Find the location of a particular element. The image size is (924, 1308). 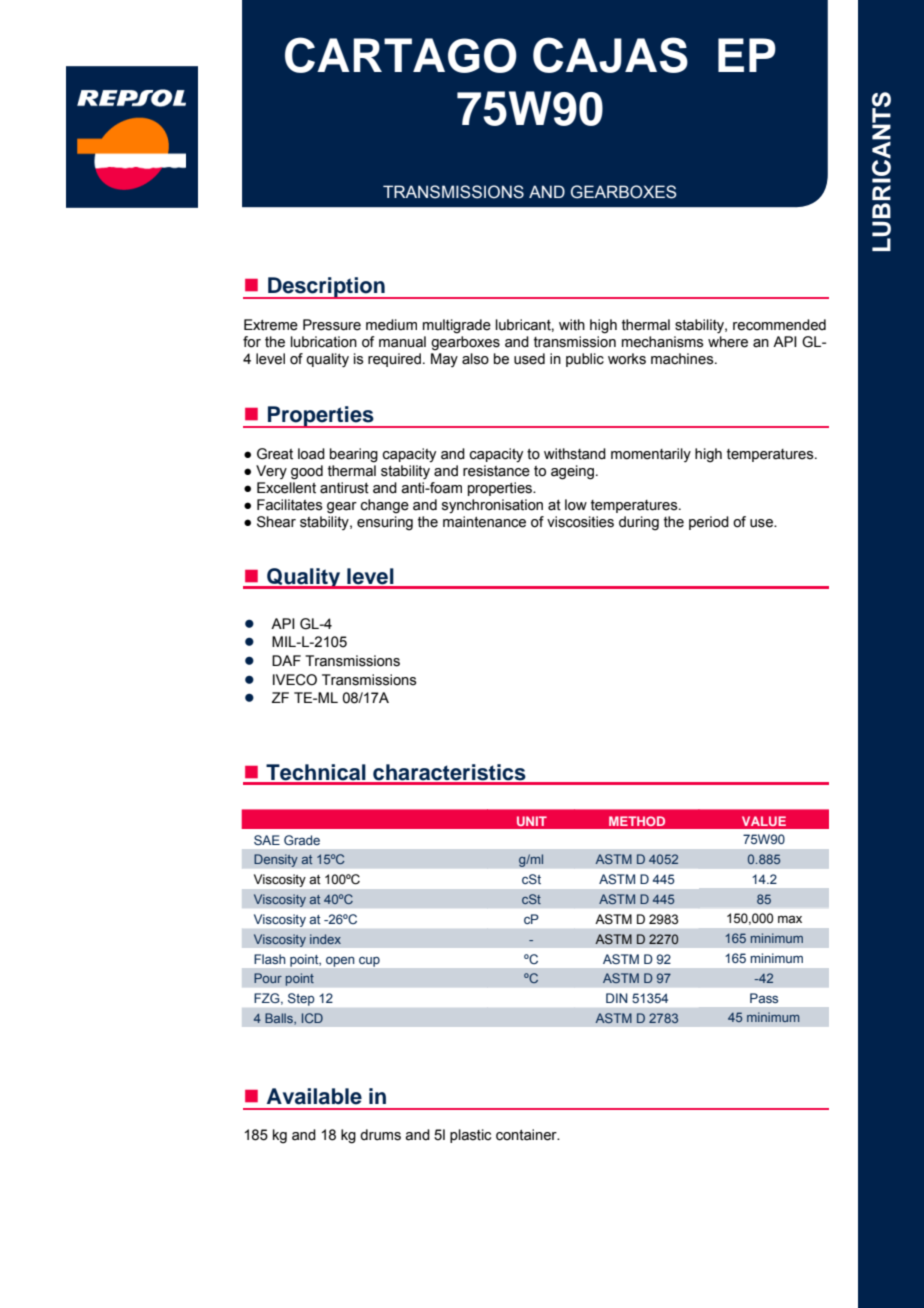

DAF is located at coordinates (286, 660).
